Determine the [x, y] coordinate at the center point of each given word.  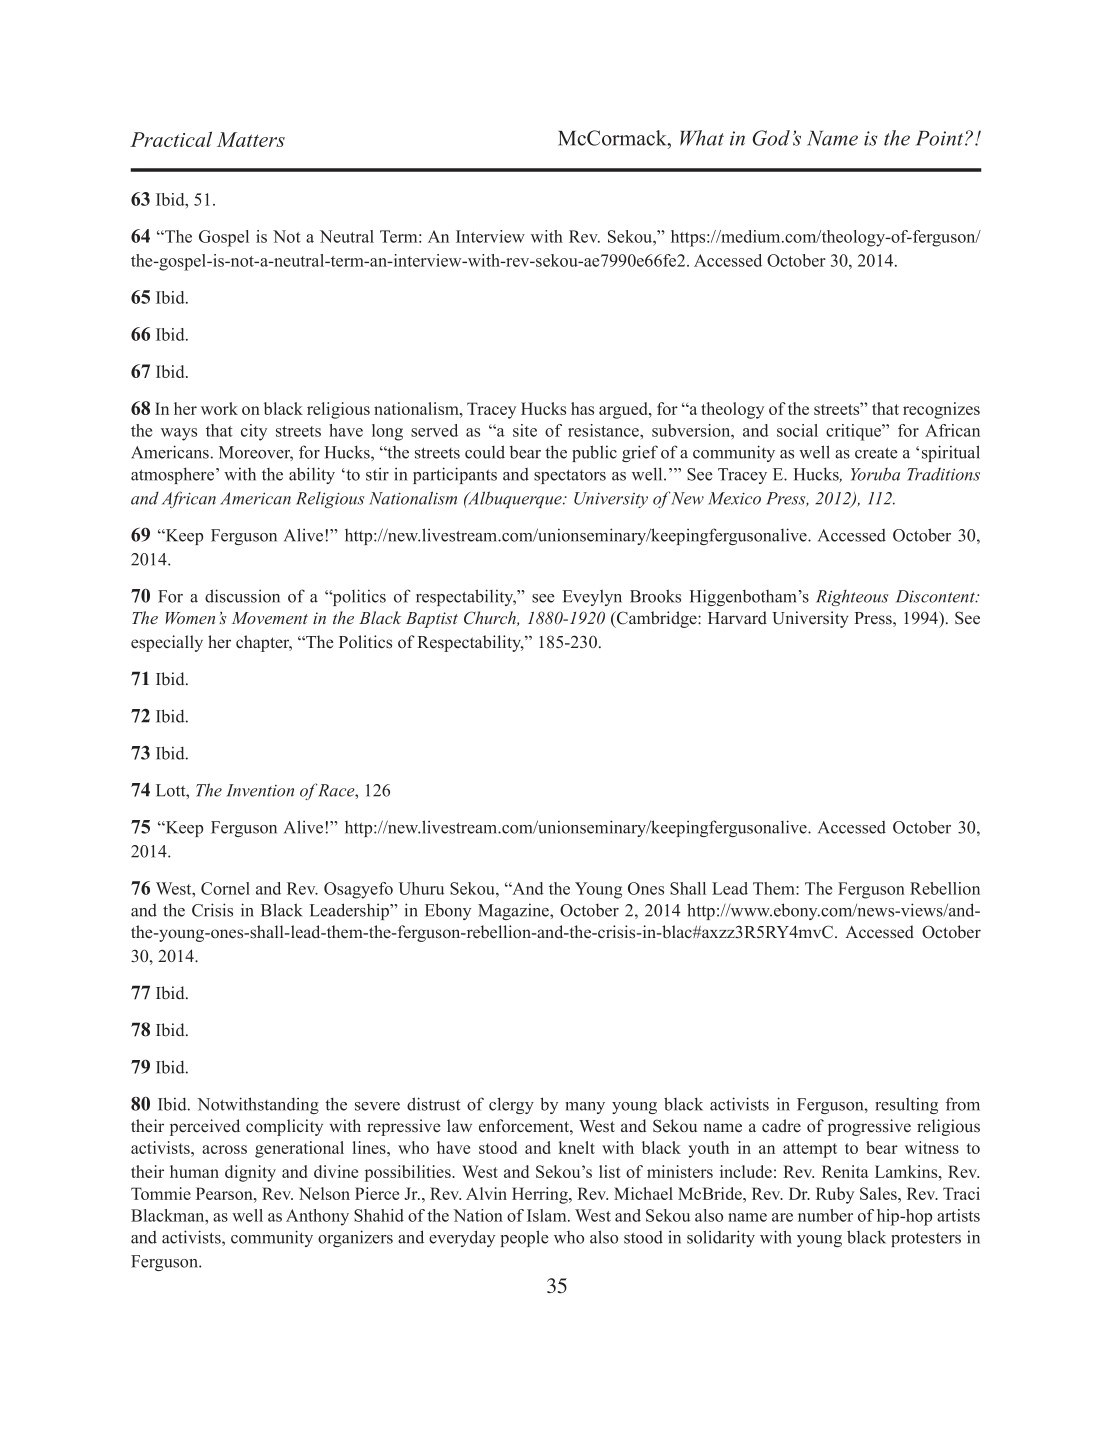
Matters [251, 139]
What [702, 138]
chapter [264, 643]
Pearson [225, 1193]
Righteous [852, 598]
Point [941, 138]
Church [491, 618]
